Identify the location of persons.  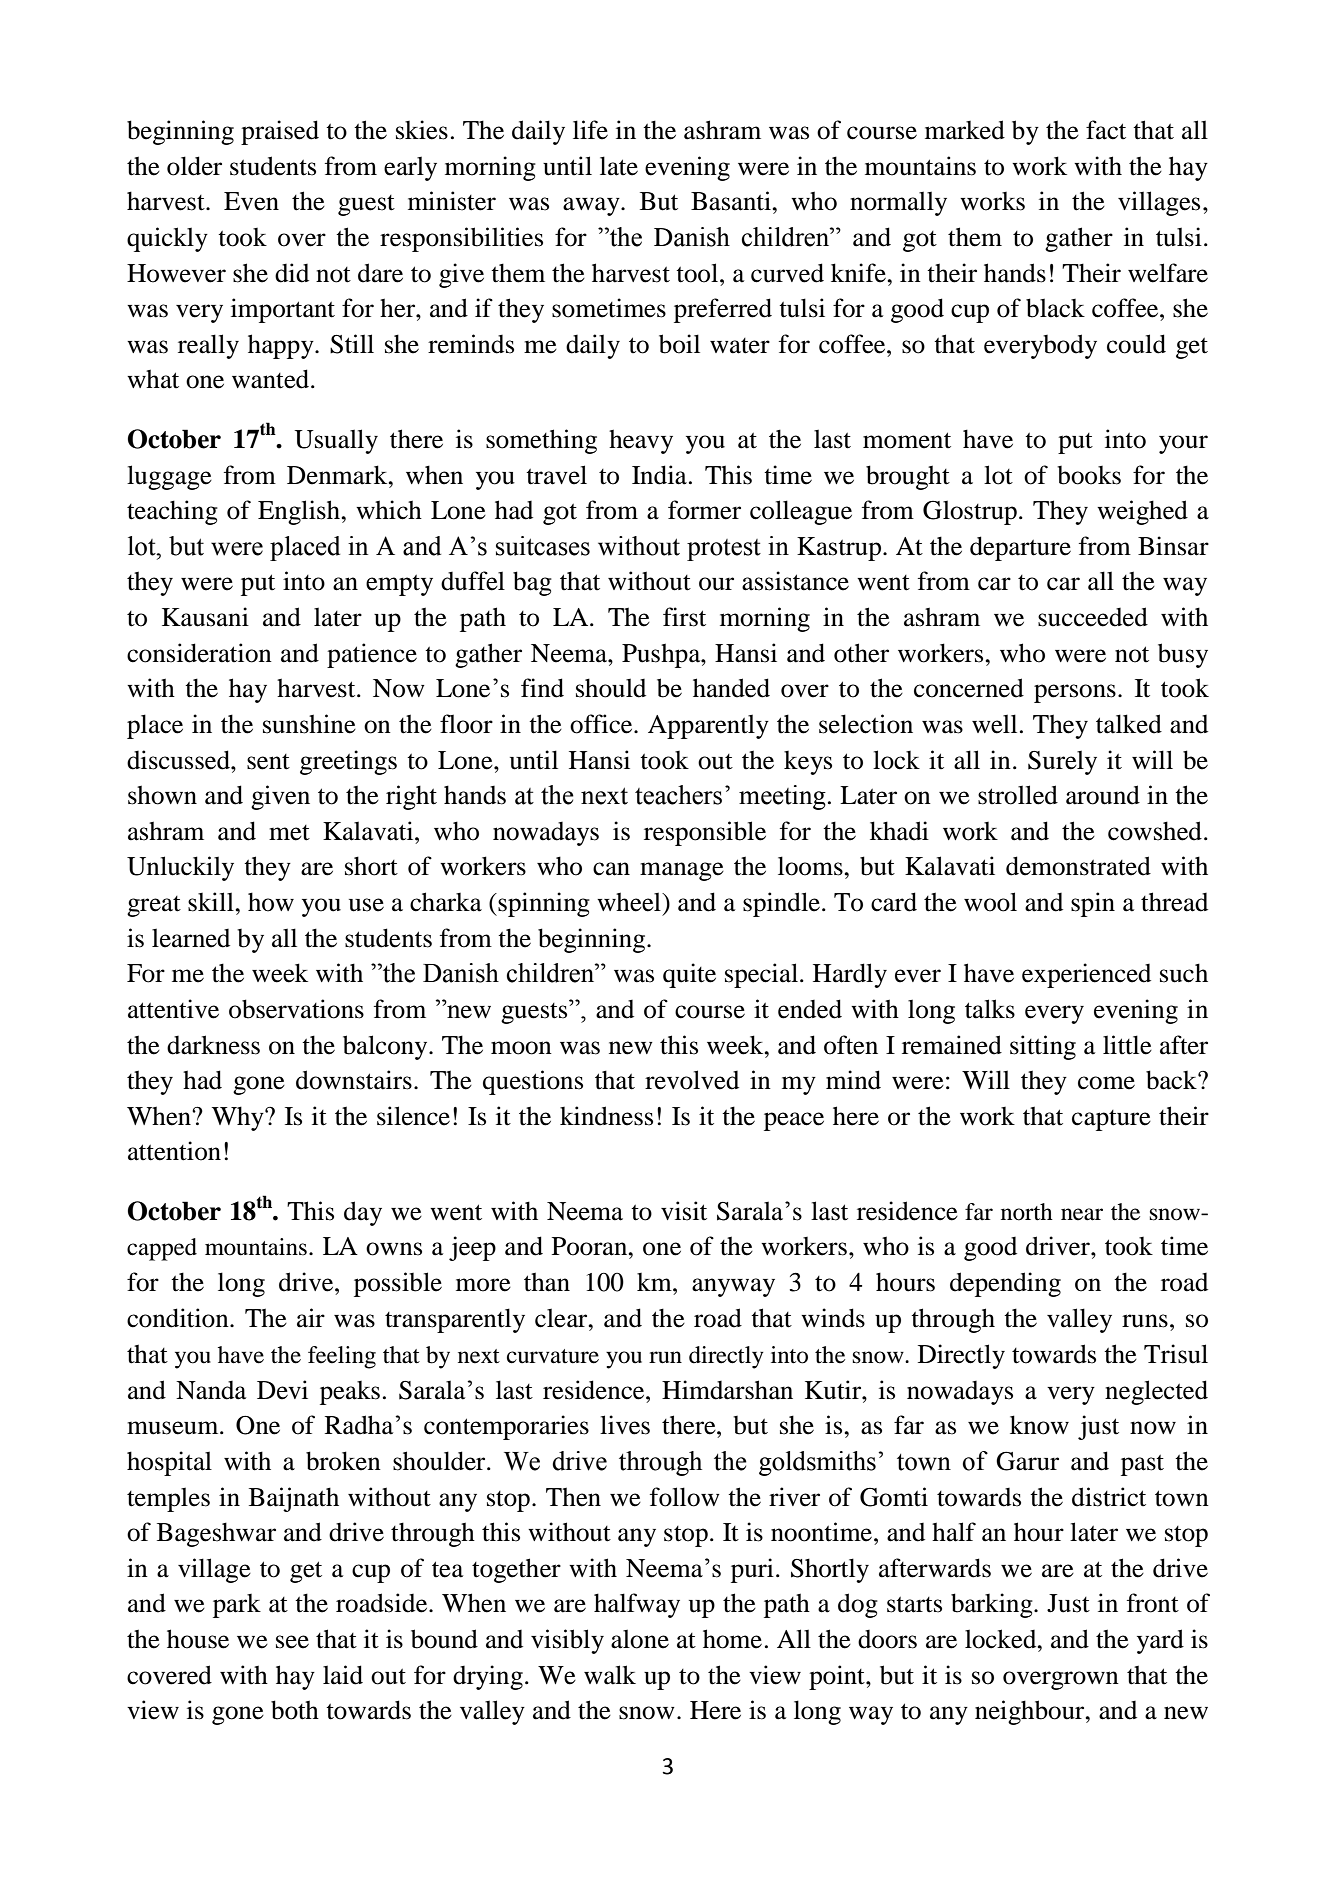
(1075, 693).
